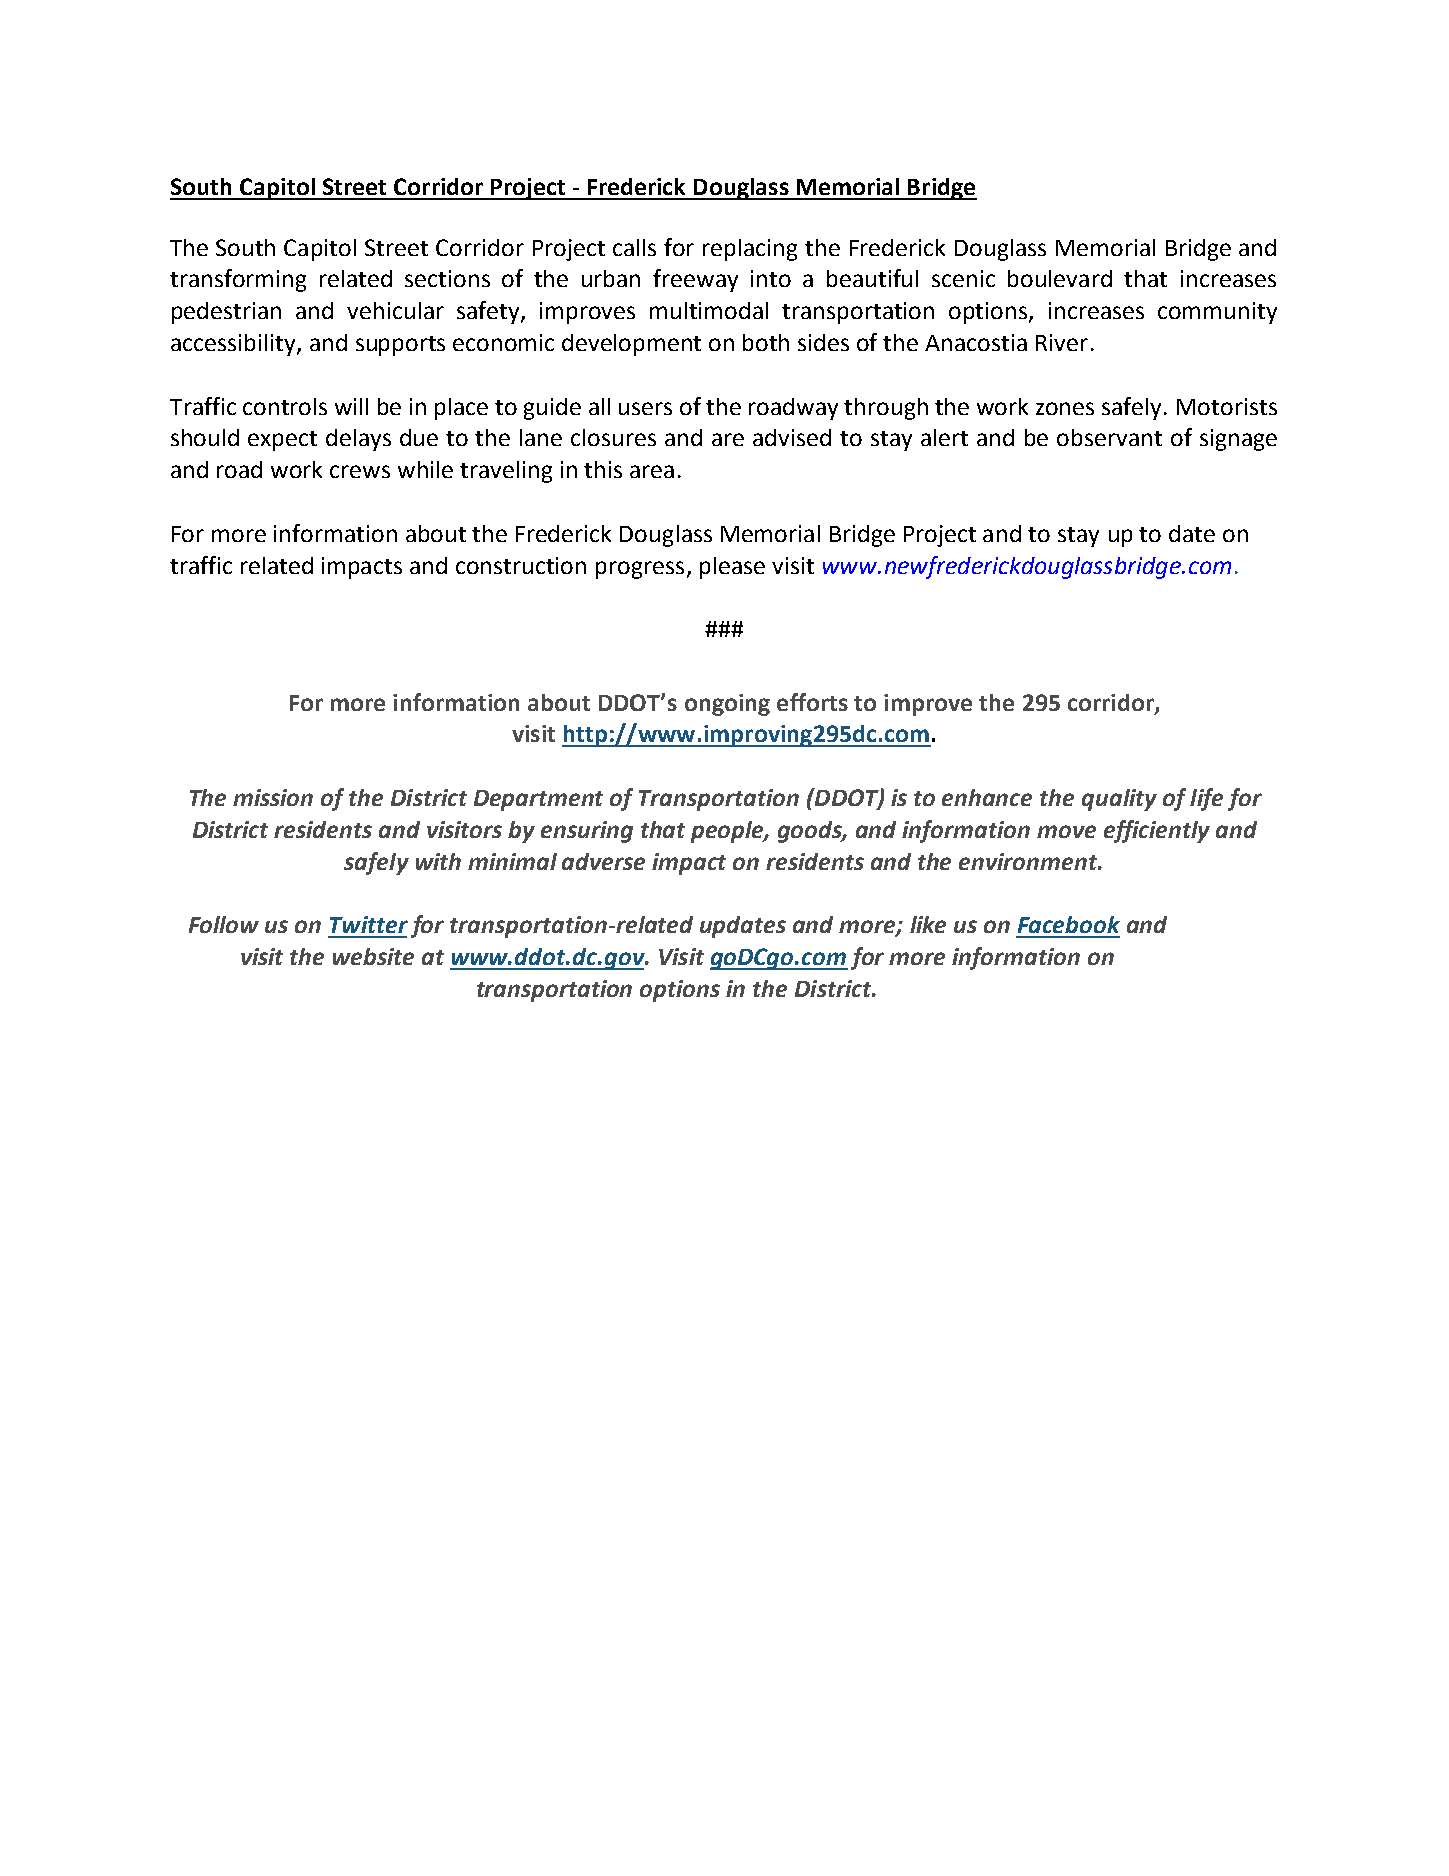  Describe the element at coordinates (373, 956) in the image. I see `website` at that location.
